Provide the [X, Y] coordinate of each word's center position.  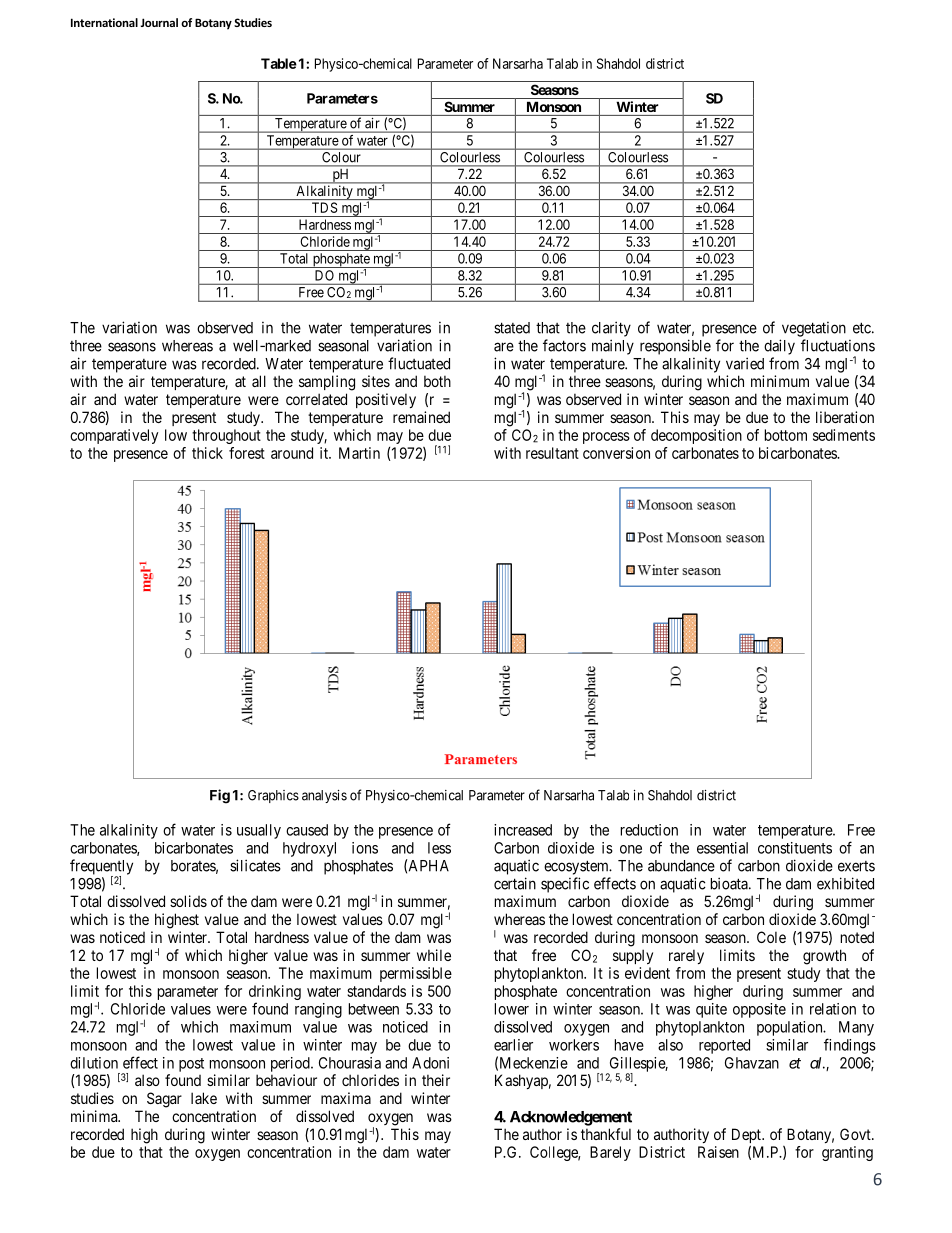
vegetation [814, 329]
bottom [786, 435]
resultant [552, 453]
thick [207, 453]
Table [279, 63]
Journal [159, 22]
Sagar [164, 1100]
